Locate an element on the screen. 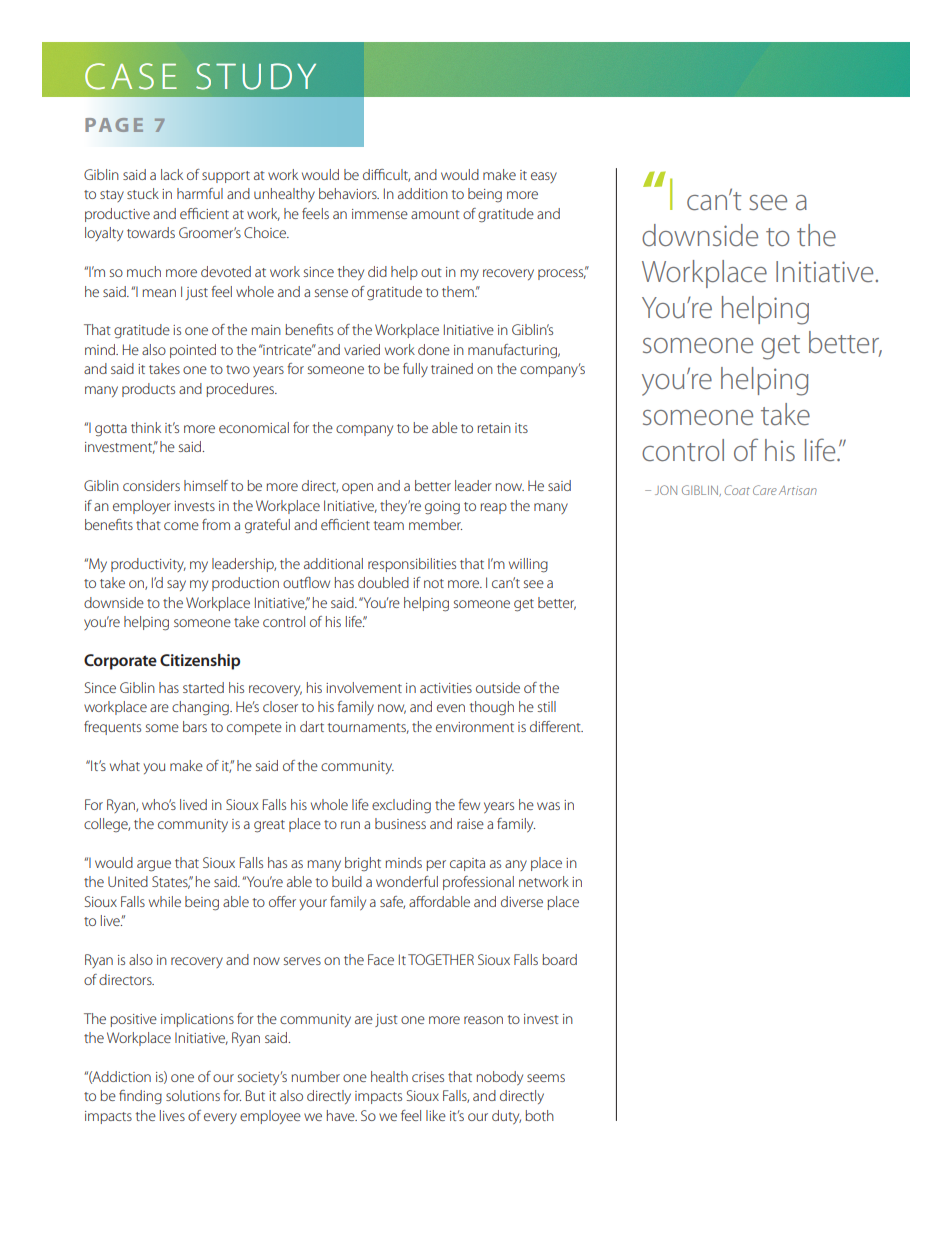  going is located at coordinates (442, 507).
